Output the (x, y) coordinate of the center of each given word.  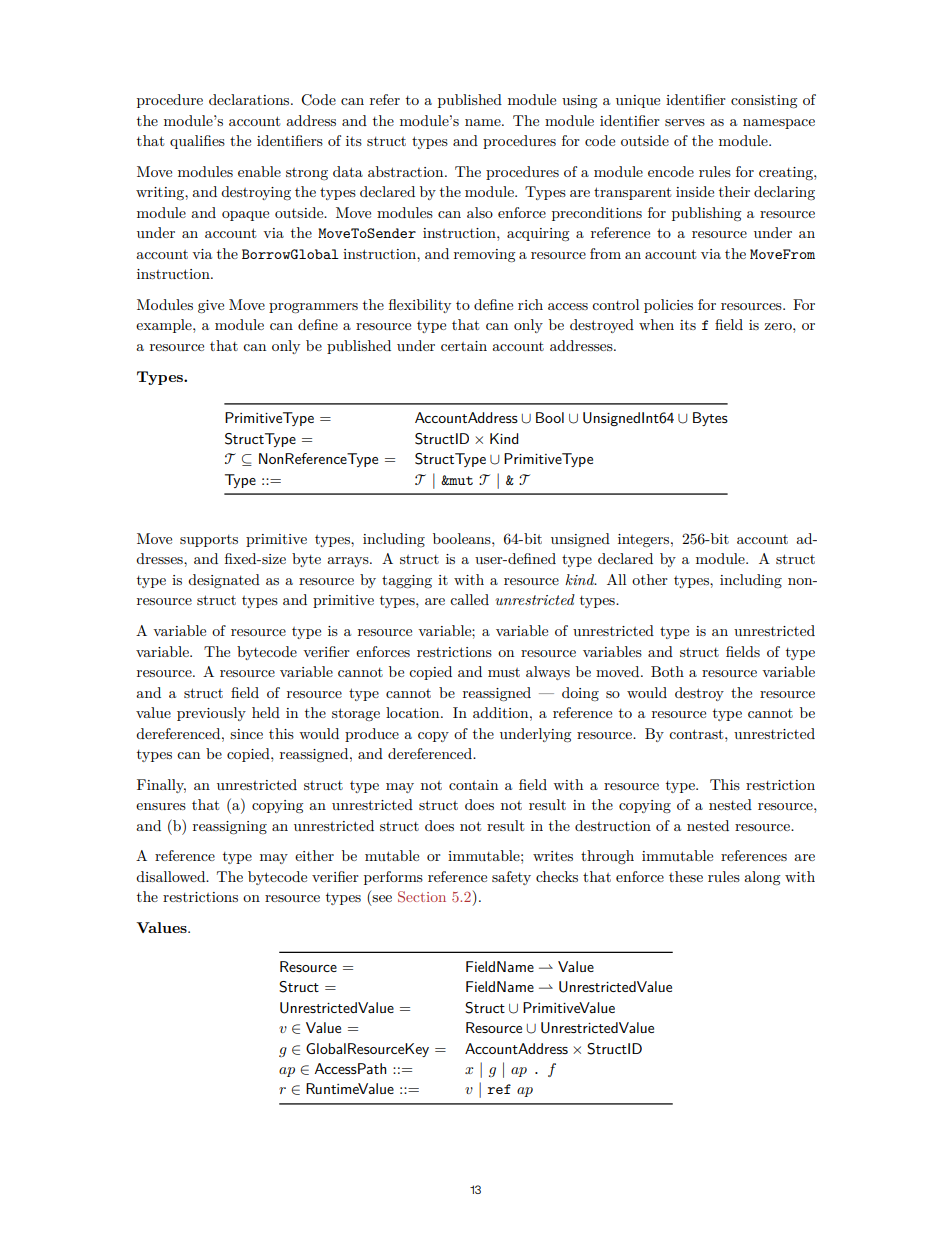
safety (511, 878)
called (469, 599)
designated (224, 581)
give (211, 307)
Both (667, 671)
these (686, 876)
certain (464, 346)
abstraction (407, 171)
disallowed (172, 876)
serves (685, 122)
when (656, 324)
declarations (250, 99)
